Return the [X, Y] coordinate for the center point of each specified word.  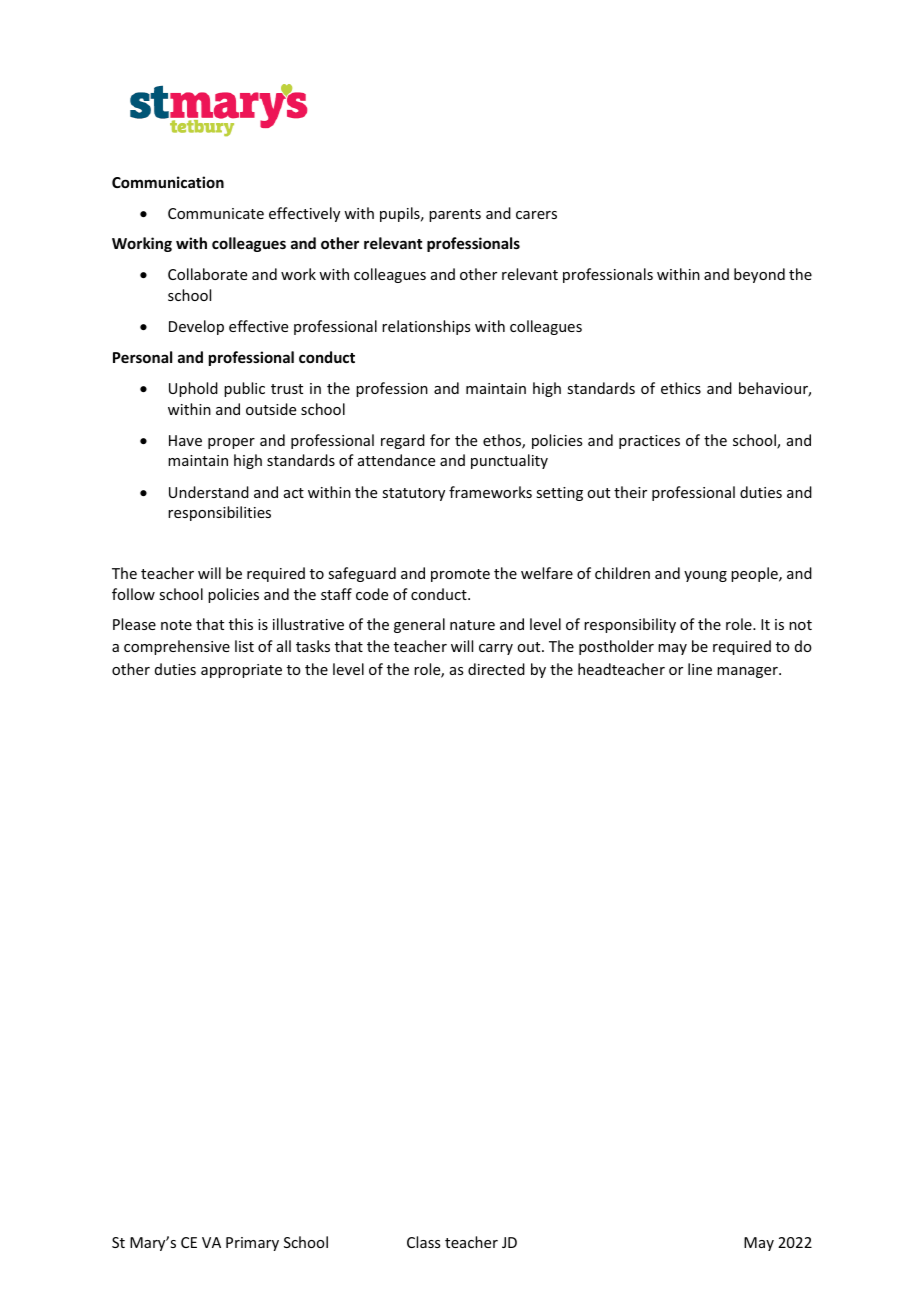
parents [455, 215]
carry [496, 649]
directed [496, 669]
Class [423, 1242]
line [700, 669]
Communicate [216, 213]
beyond [759, 275]
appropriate [241, 671]
